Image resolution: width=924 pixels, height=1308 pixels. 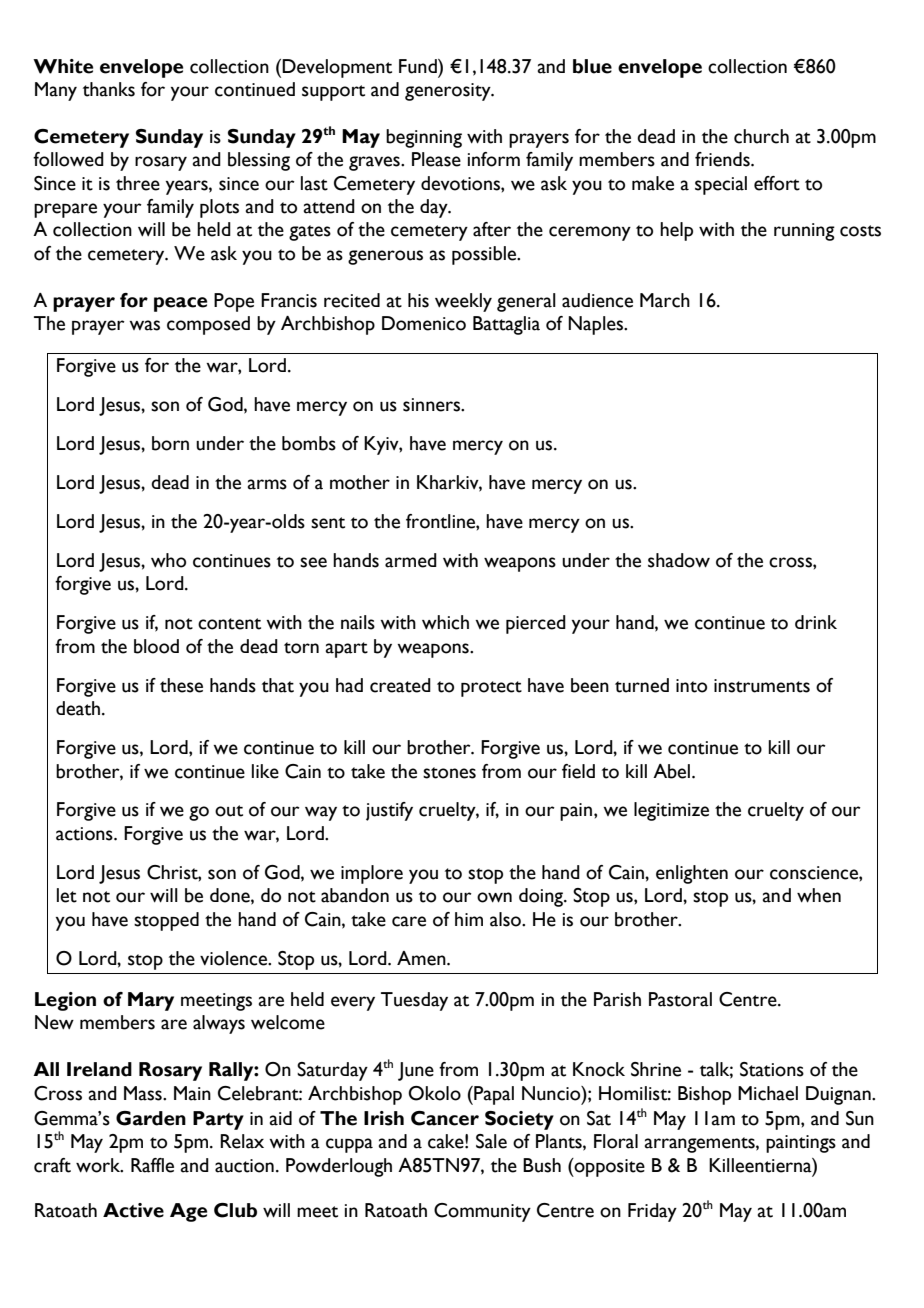 What do you see at coordinates (85, 834) in the image?
I see `actions` at bounding box center [85, 834].
